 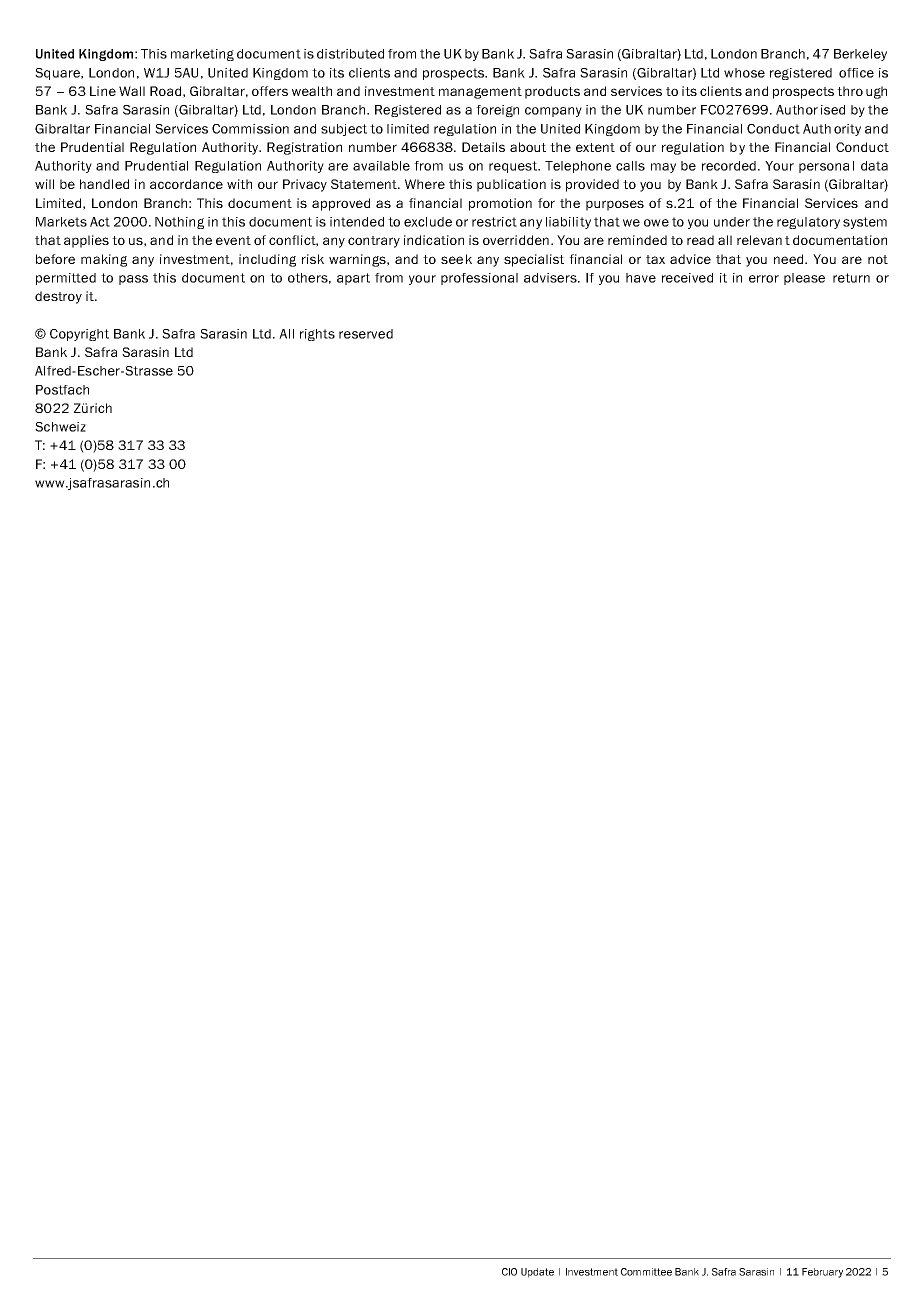 I want to click on management, so click(x=480, y=93).
